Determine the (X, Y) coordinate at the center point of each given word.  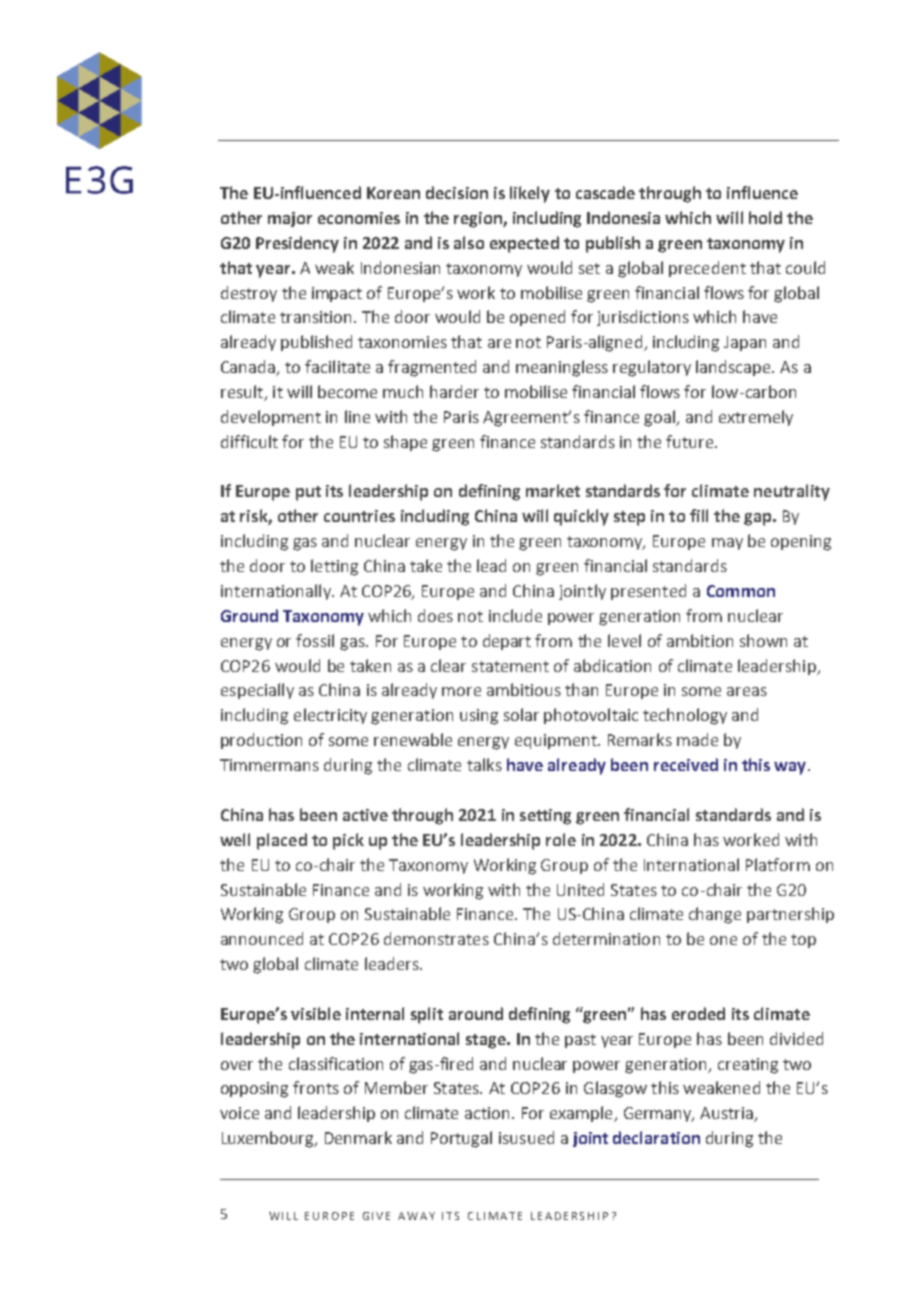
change (715, 915)
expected (524, 244)
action (487, 1113)
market (553, 490)
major (290, 219)
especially (257, 691)
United (580, 889)
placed (282, 841)
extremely (756, 418)
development (271, 418)
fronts (316, 1087)
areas (747, 691)
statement (510, 666)
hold (765, 217)
